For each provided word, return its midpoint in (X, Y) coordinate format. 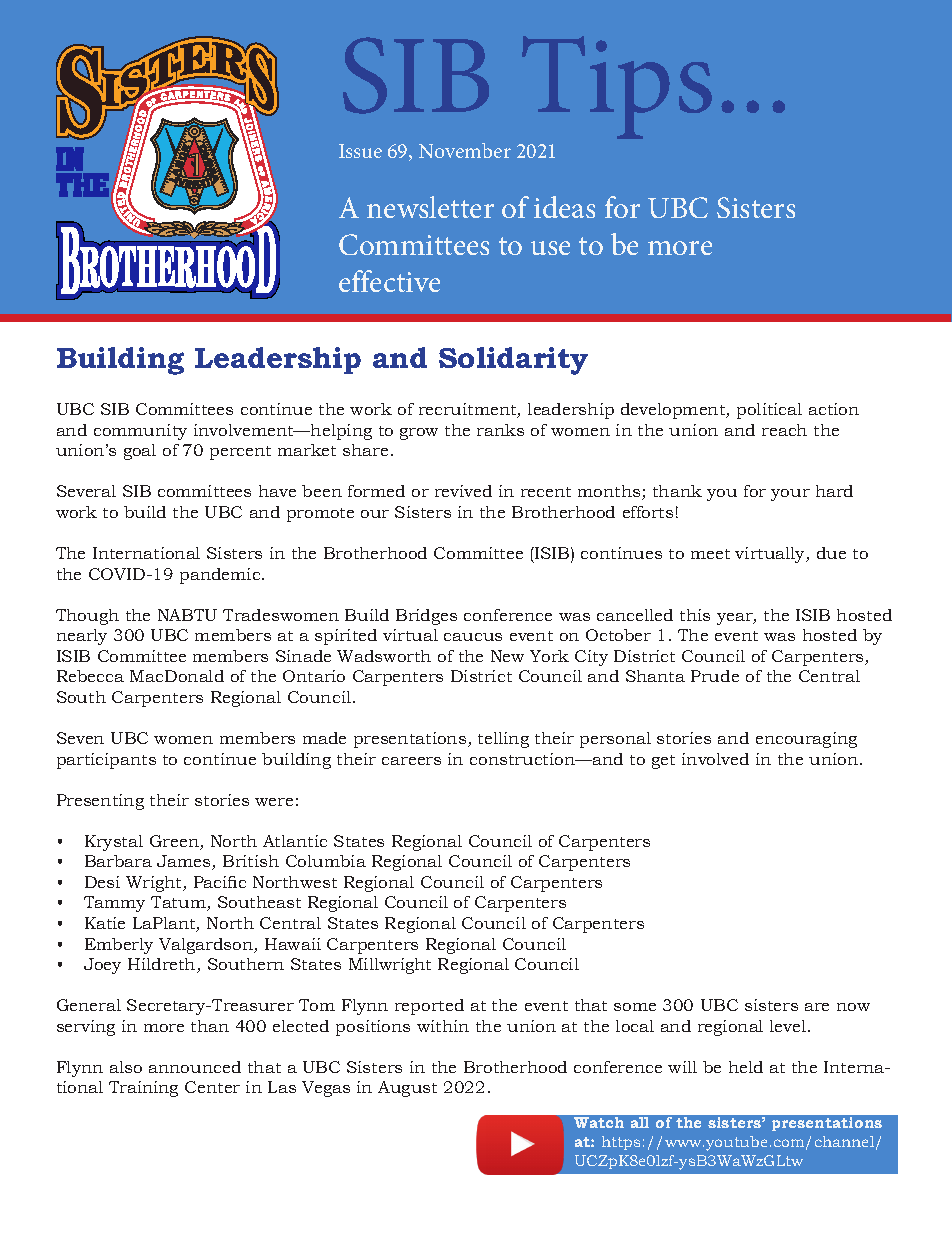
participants (106, 761)
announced (195, 1067)
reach (784, 430)
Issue (360, 151)
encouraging (806, 740)
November (465, 150)
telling (503, 740)
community (140, 432)
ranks (500, 430)
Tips (617, 87)
